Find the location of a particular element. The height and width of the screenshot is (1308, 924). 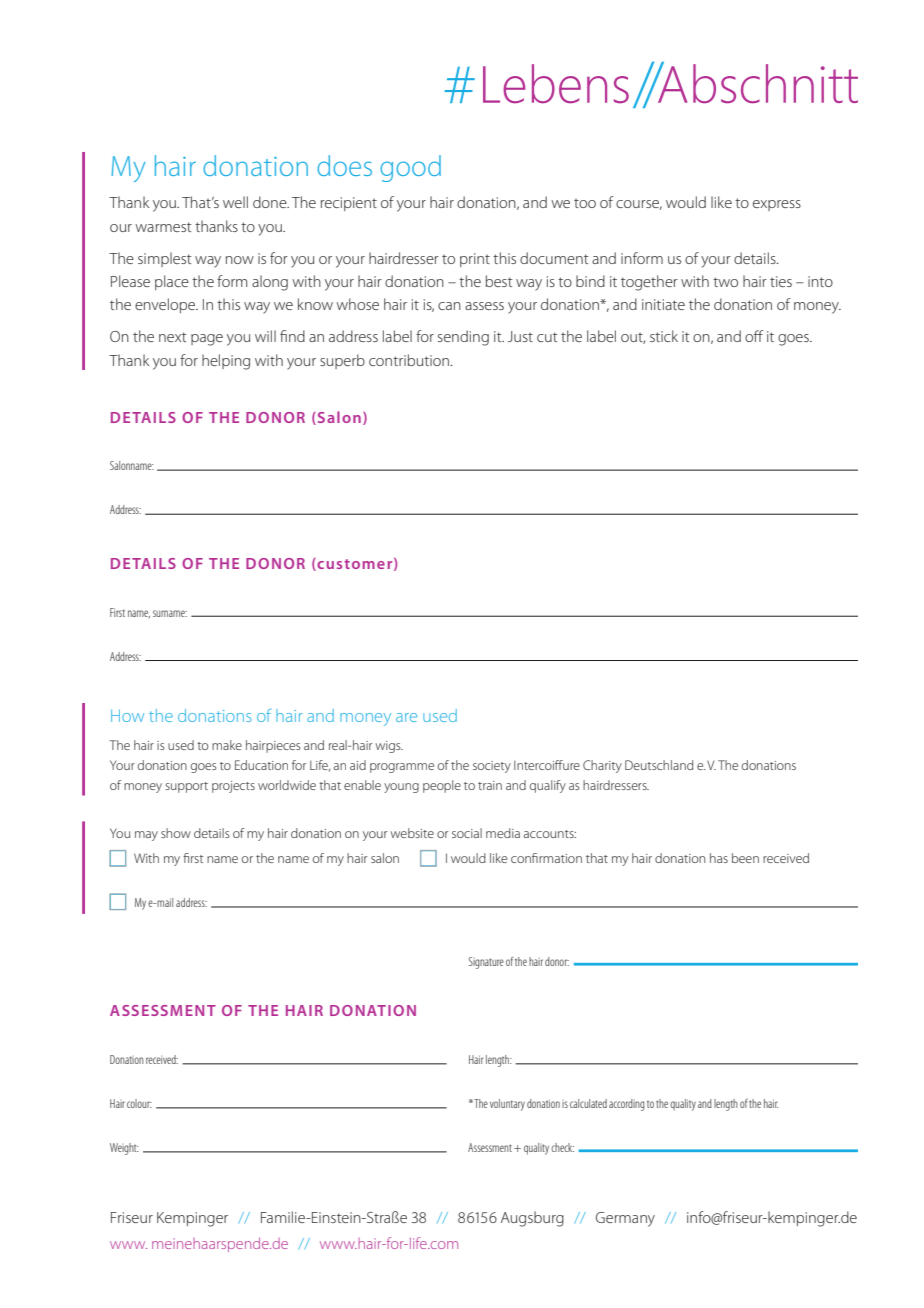

make is located at coordinates (227, 745).
